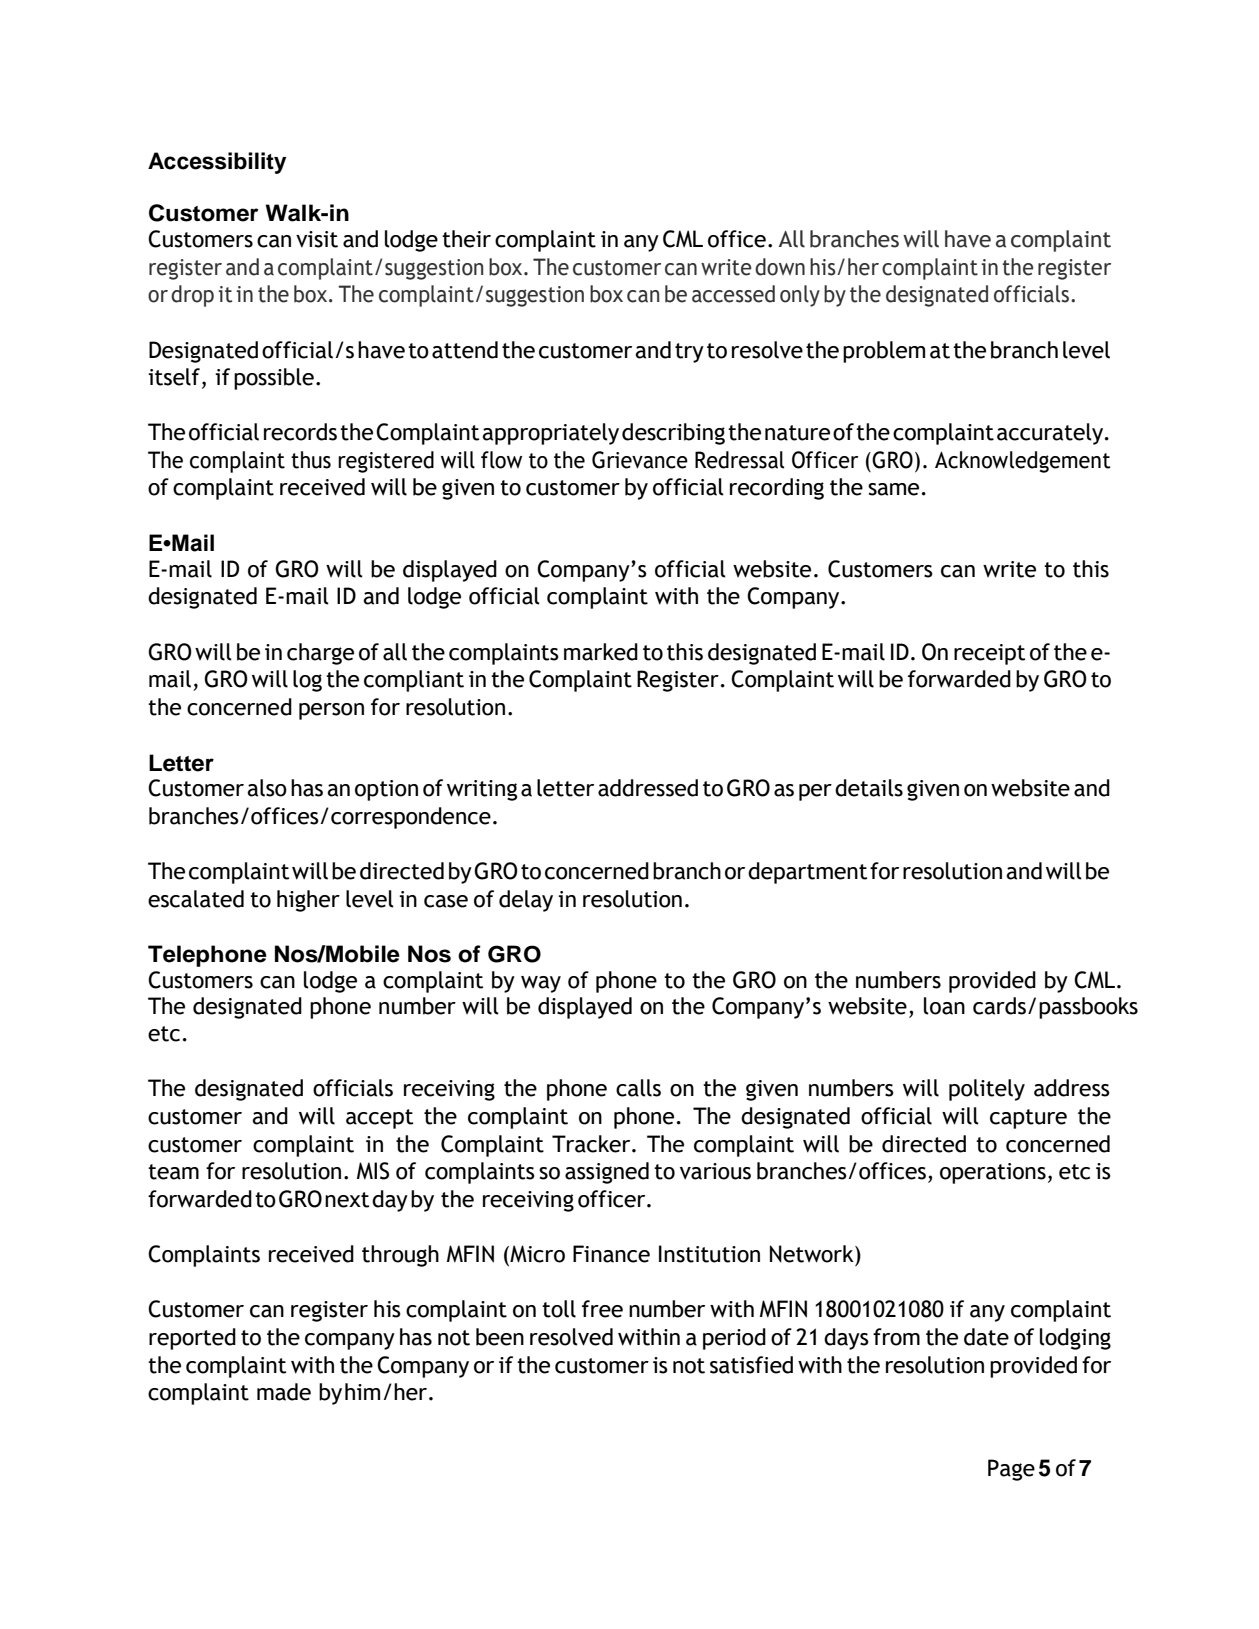 This page has width=1259, height=1629. What do you see at coordinates (284, 1392) in the page?
I see `made` at bounding box center [284, 1392].
